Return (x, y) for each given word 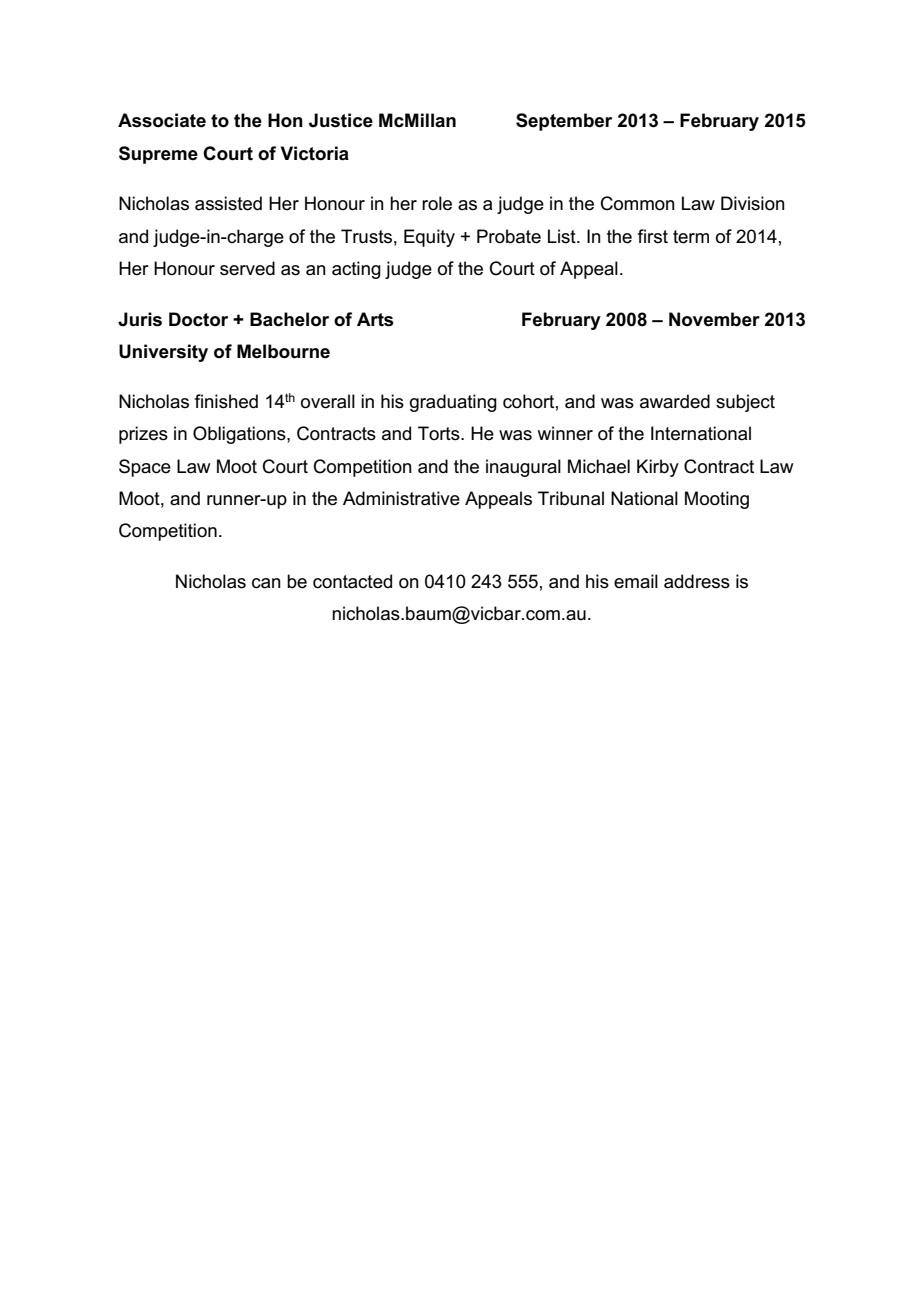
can (266, 583)
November (714, 319)
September (564, 122)
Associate (162, 120)
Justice (341, 120)
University (163, 353)
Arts (375, 319)
